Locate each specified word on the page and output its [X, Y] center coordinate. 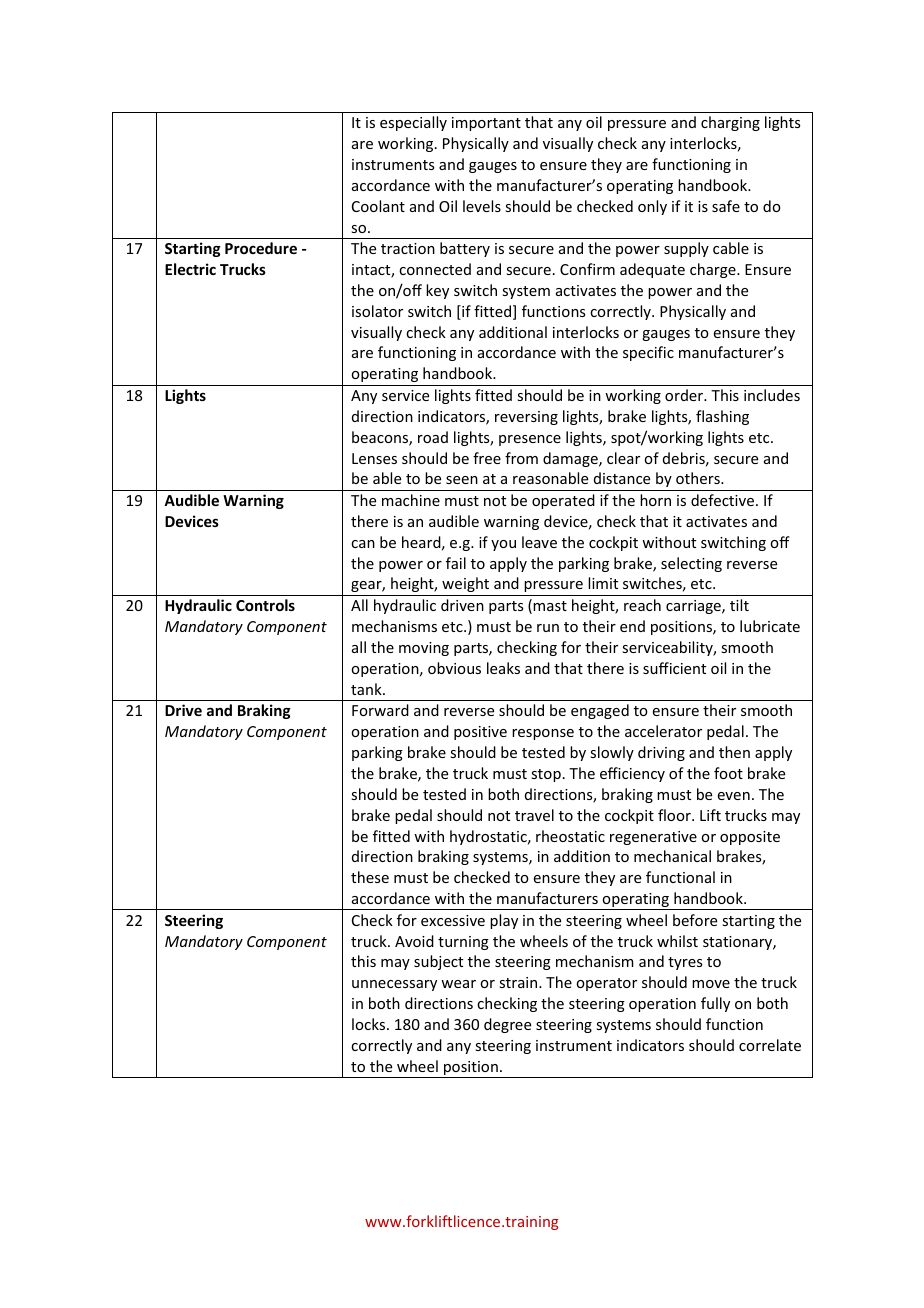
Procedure [261, 248]
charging [730, 123]
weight [465, 584]
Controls [265, 605]
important [486, 124]
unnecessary [394, 985]
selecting [691, 564]
